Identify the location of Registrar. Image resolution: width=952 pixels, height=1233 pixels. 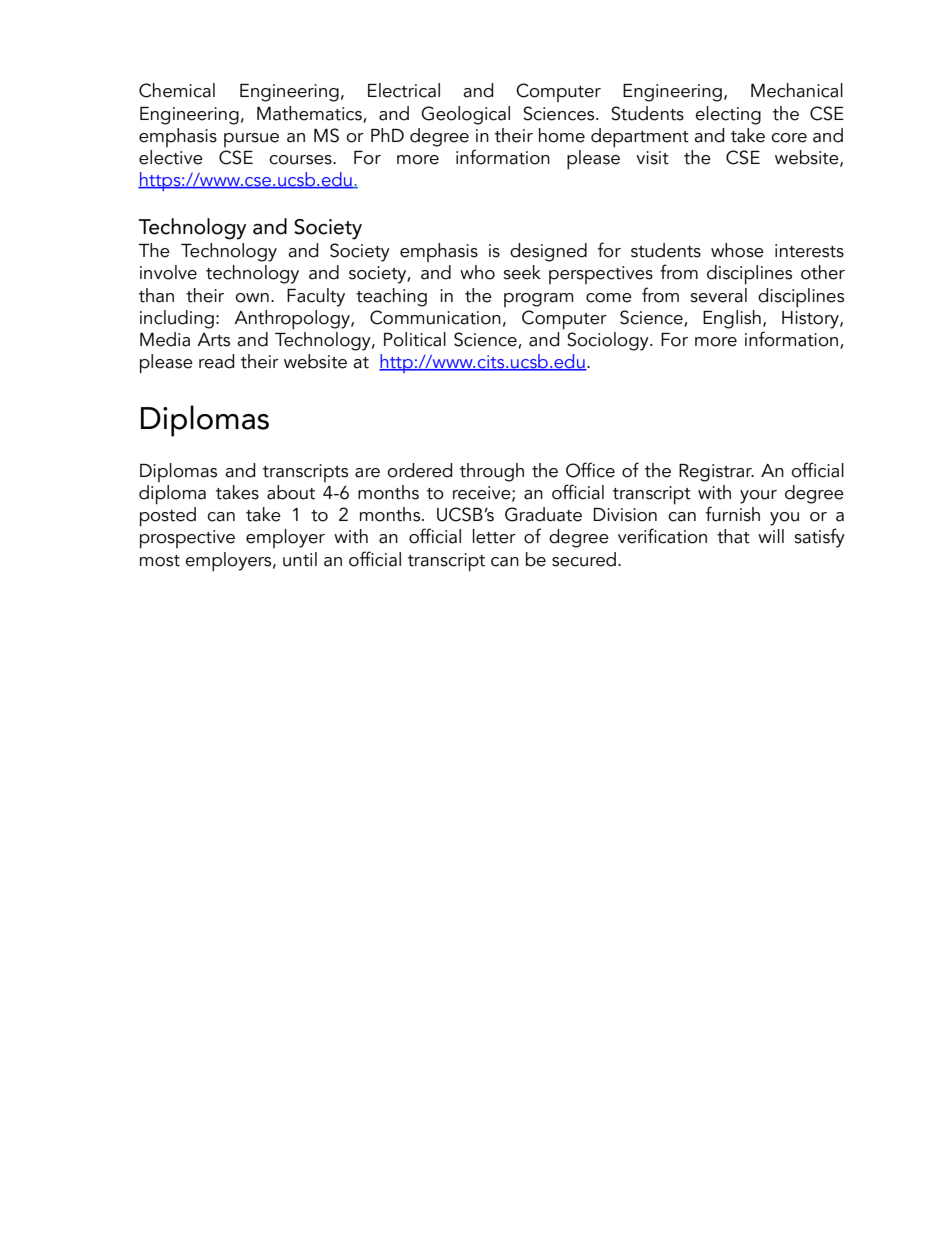
(716, 473).
